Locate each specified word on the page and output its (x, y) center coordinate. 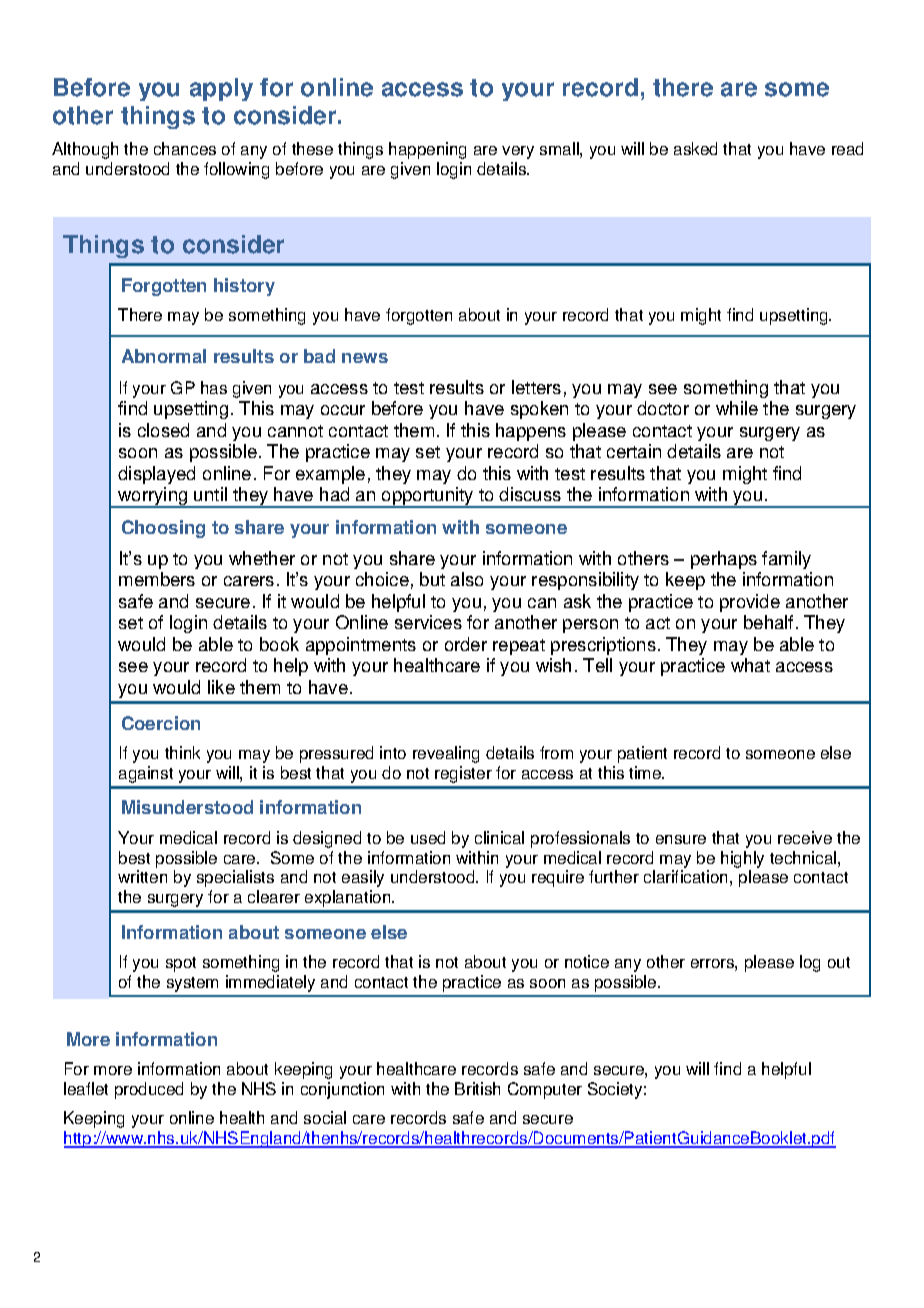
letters (536, 387)
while (737, 408)
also (467, 579)
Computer (545, 1090)
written (142, 876)
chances (185, 148)
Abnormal (164, 356)
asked (695, 148)
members (157, 579)
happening (427, 150)
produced (149, 1090)
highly (742, 859)
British (477, 1088)
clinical (499, 837)
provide (750, 603)
